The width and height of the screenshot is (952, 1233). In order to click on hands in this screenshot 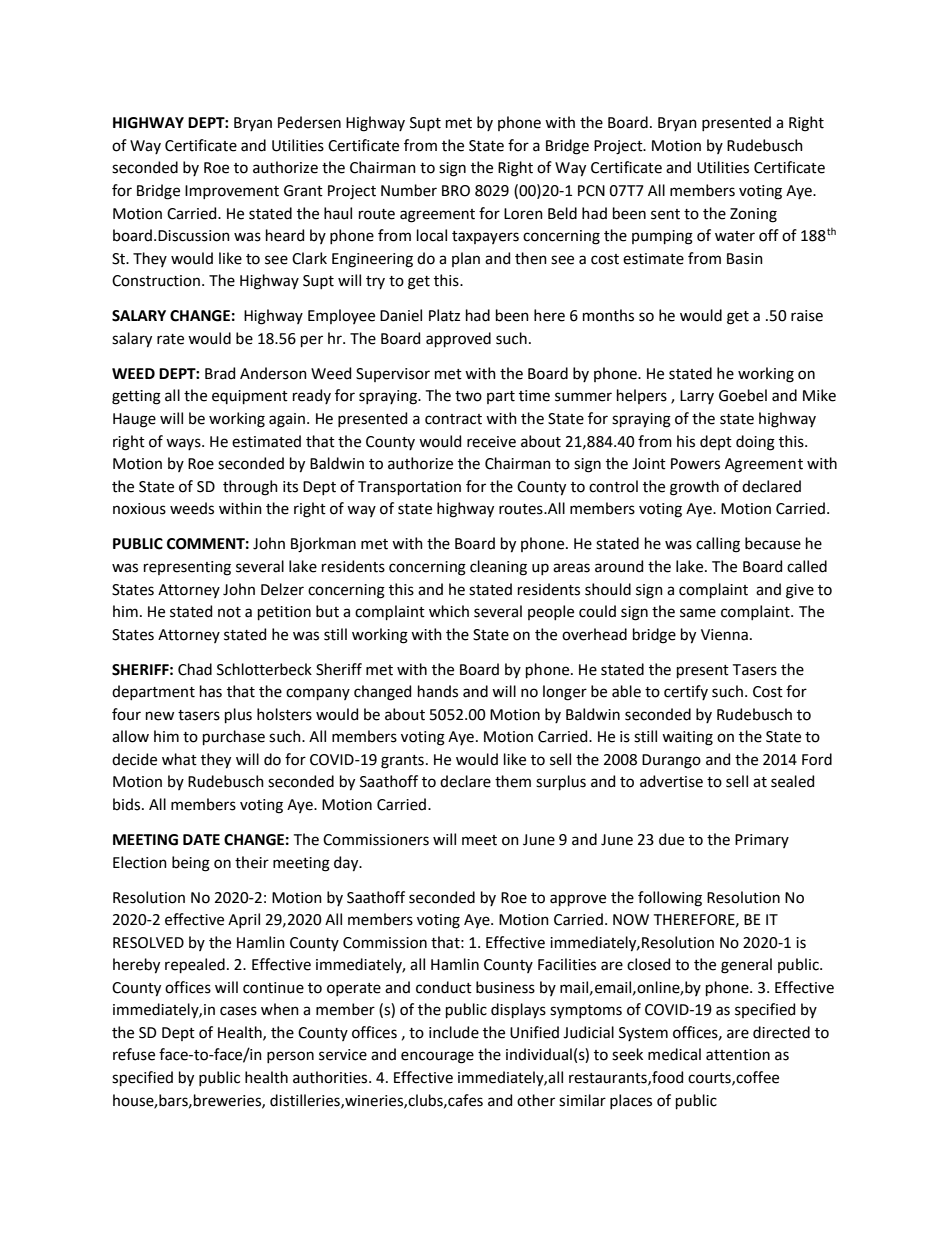, I will do `click(438, 691)`.
